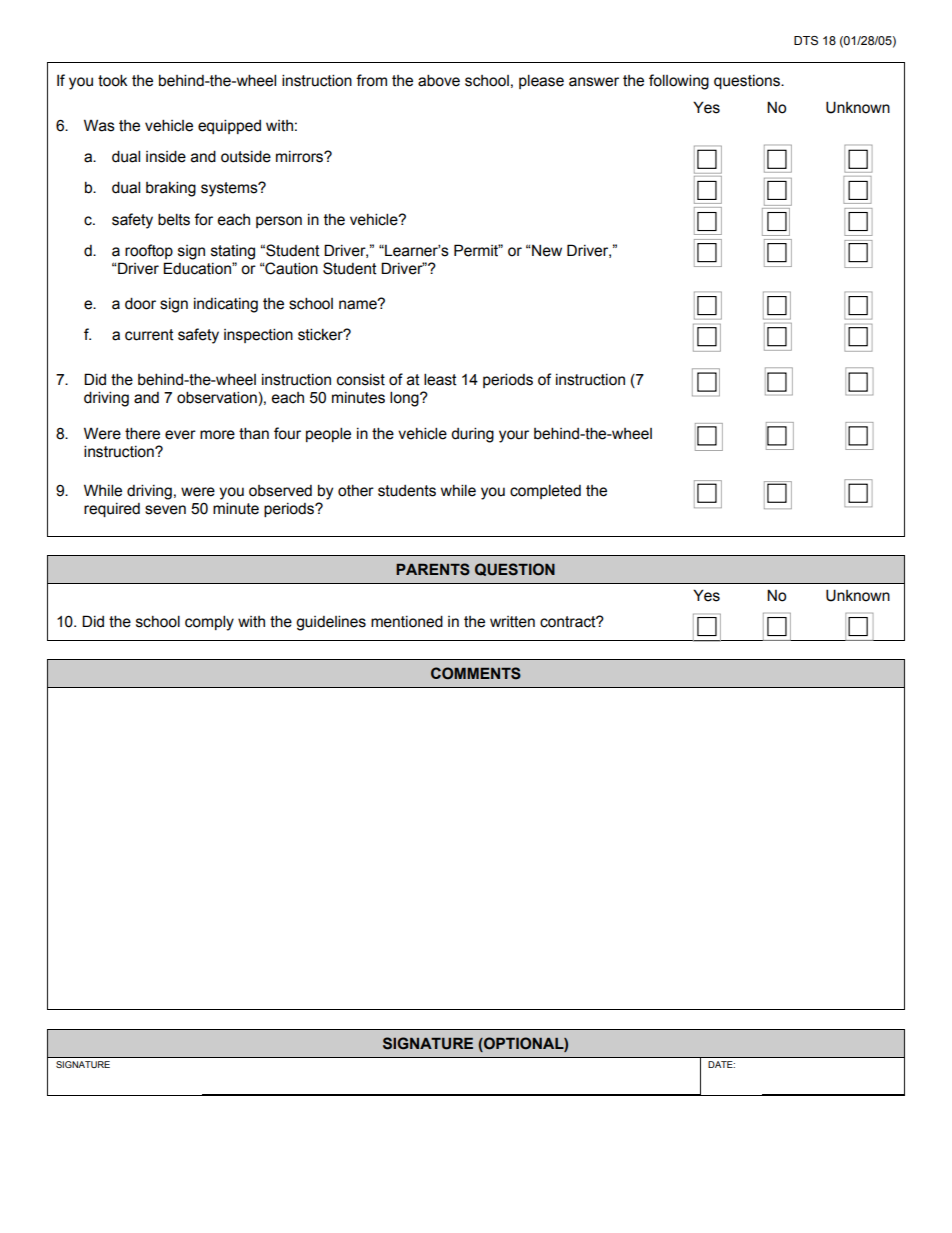 The image size is (952, 1233). I want to click on your, so click(514, 436).
